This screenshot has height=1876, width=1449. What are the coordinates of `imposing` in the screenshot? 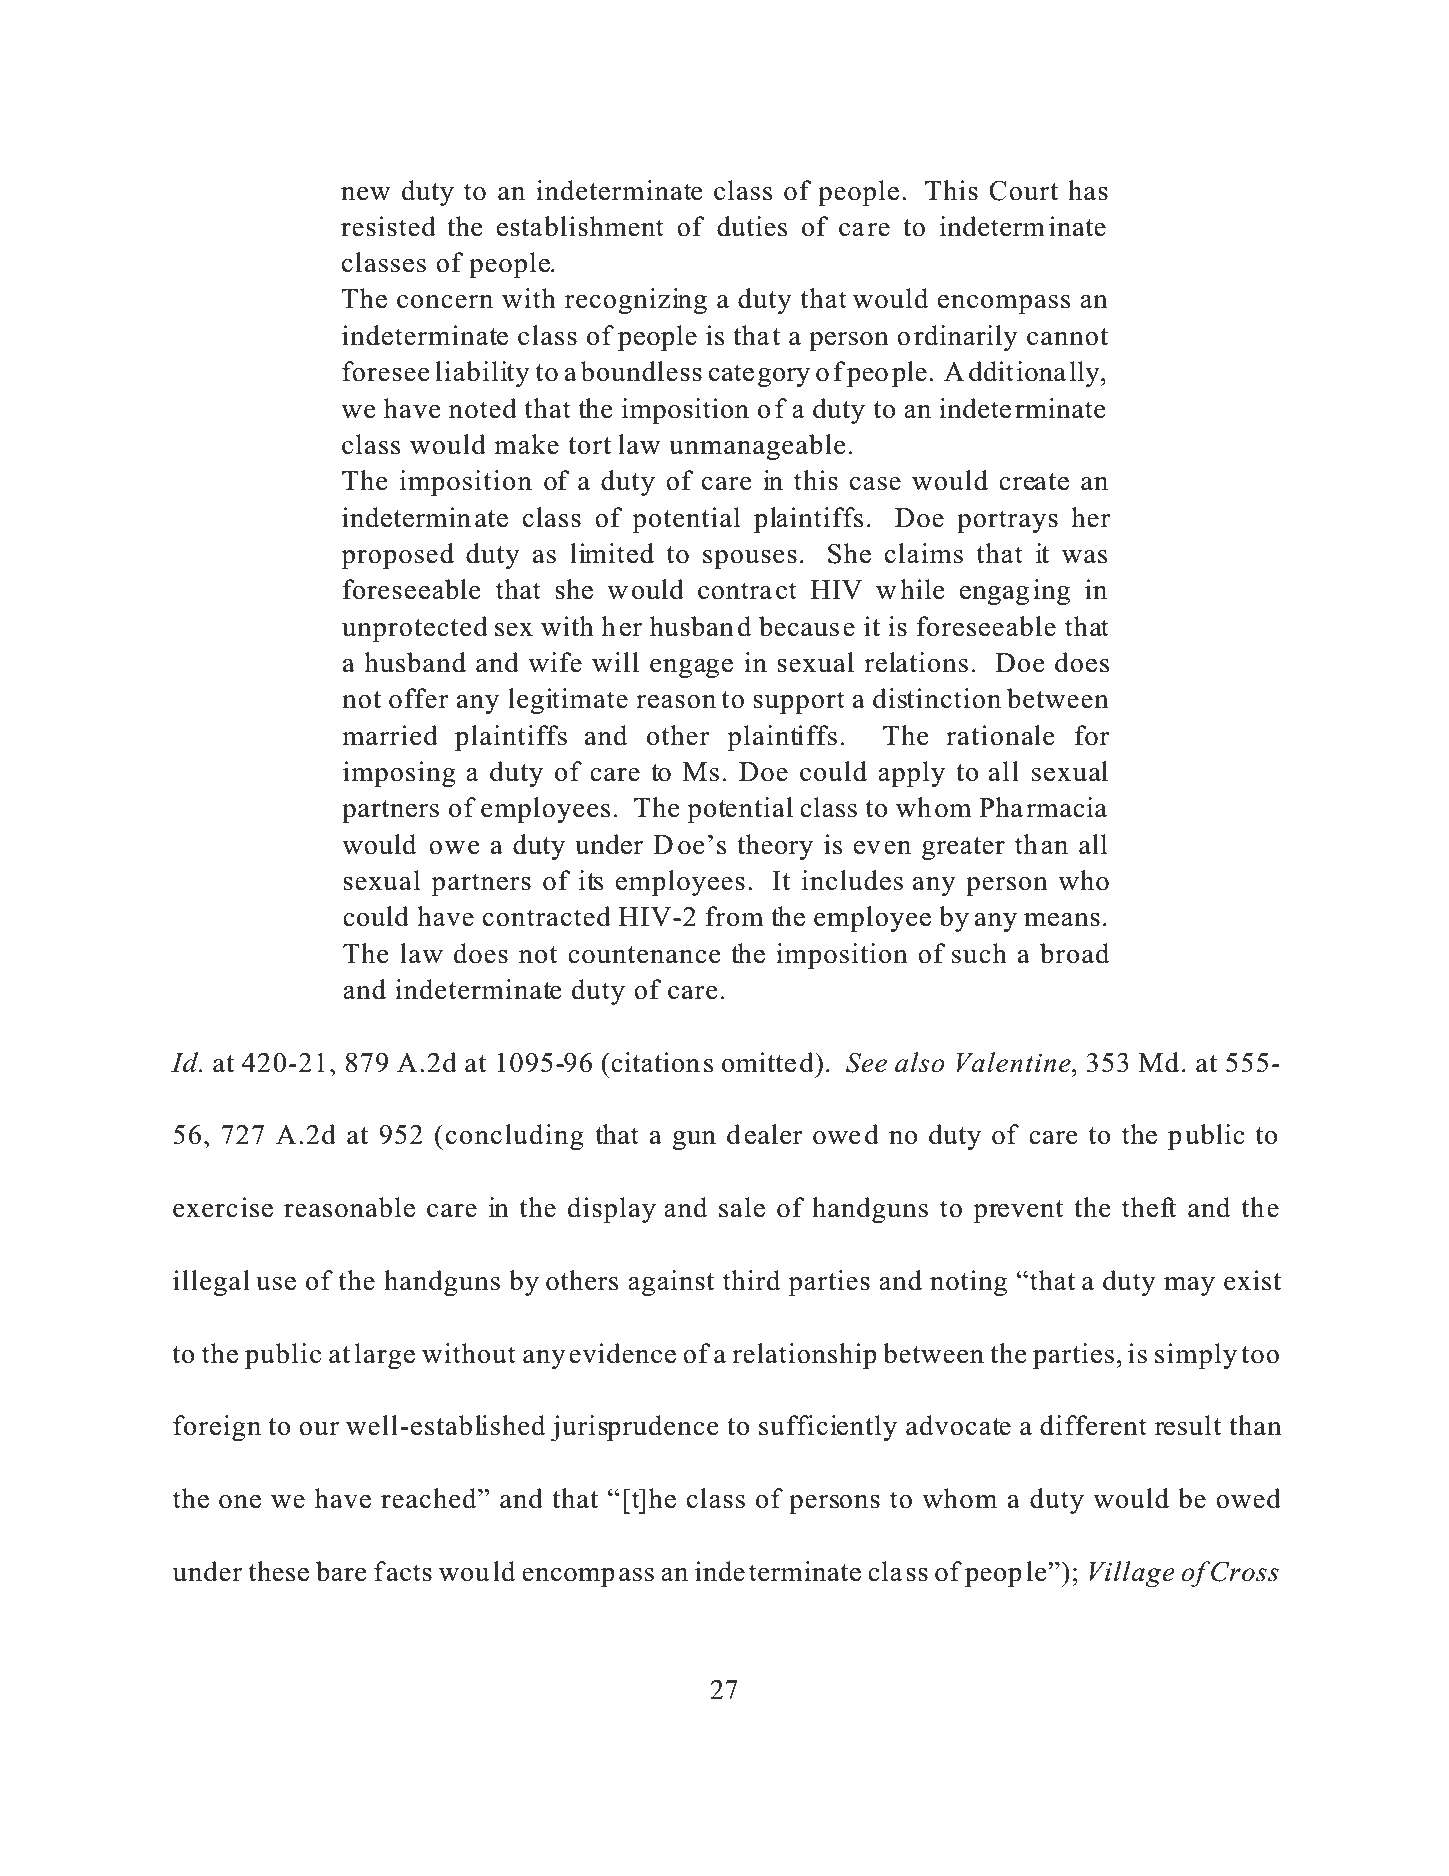 It's located at (399, 774).
